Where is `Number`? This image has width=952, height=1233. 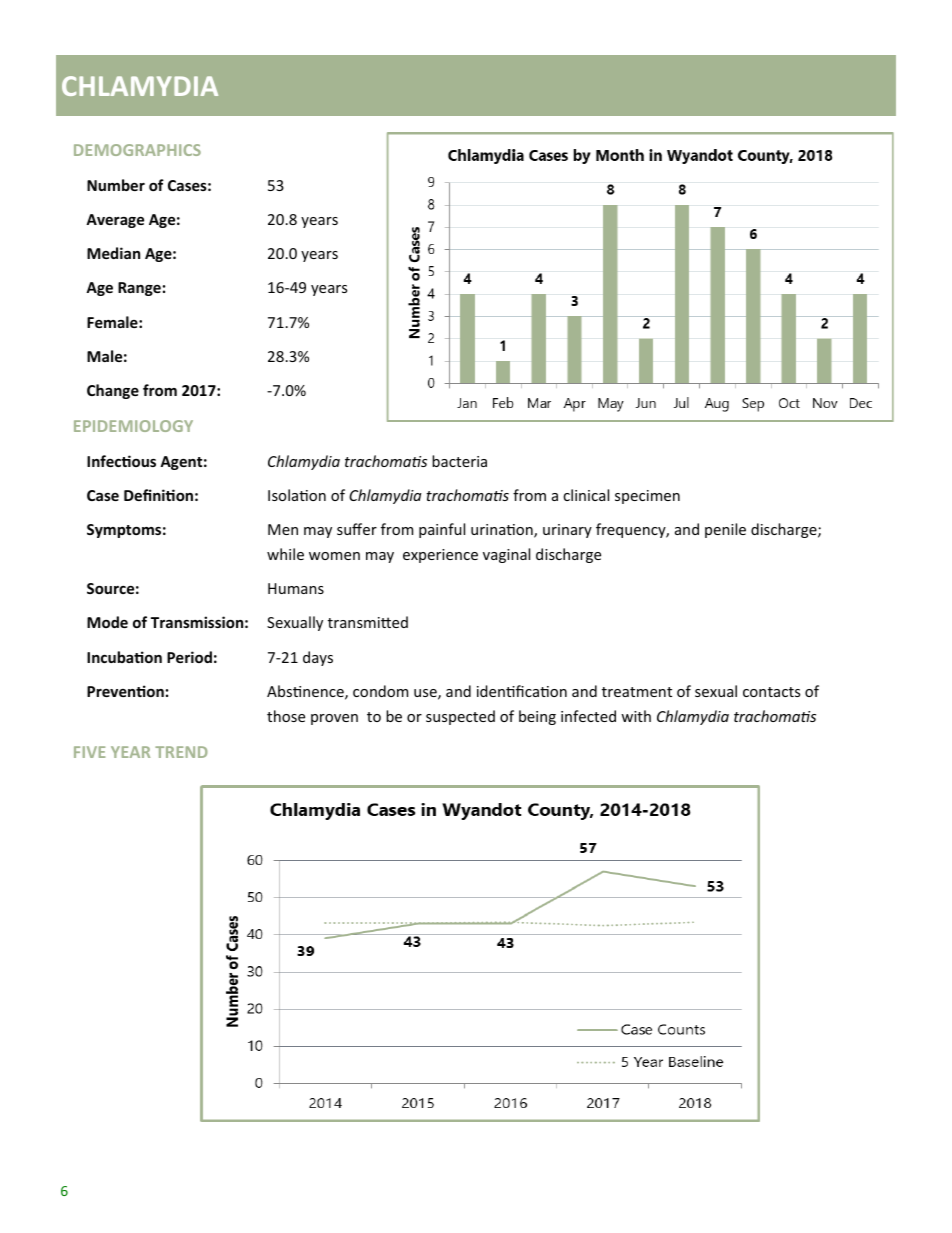 Number is located at coordinates (116, 185).
